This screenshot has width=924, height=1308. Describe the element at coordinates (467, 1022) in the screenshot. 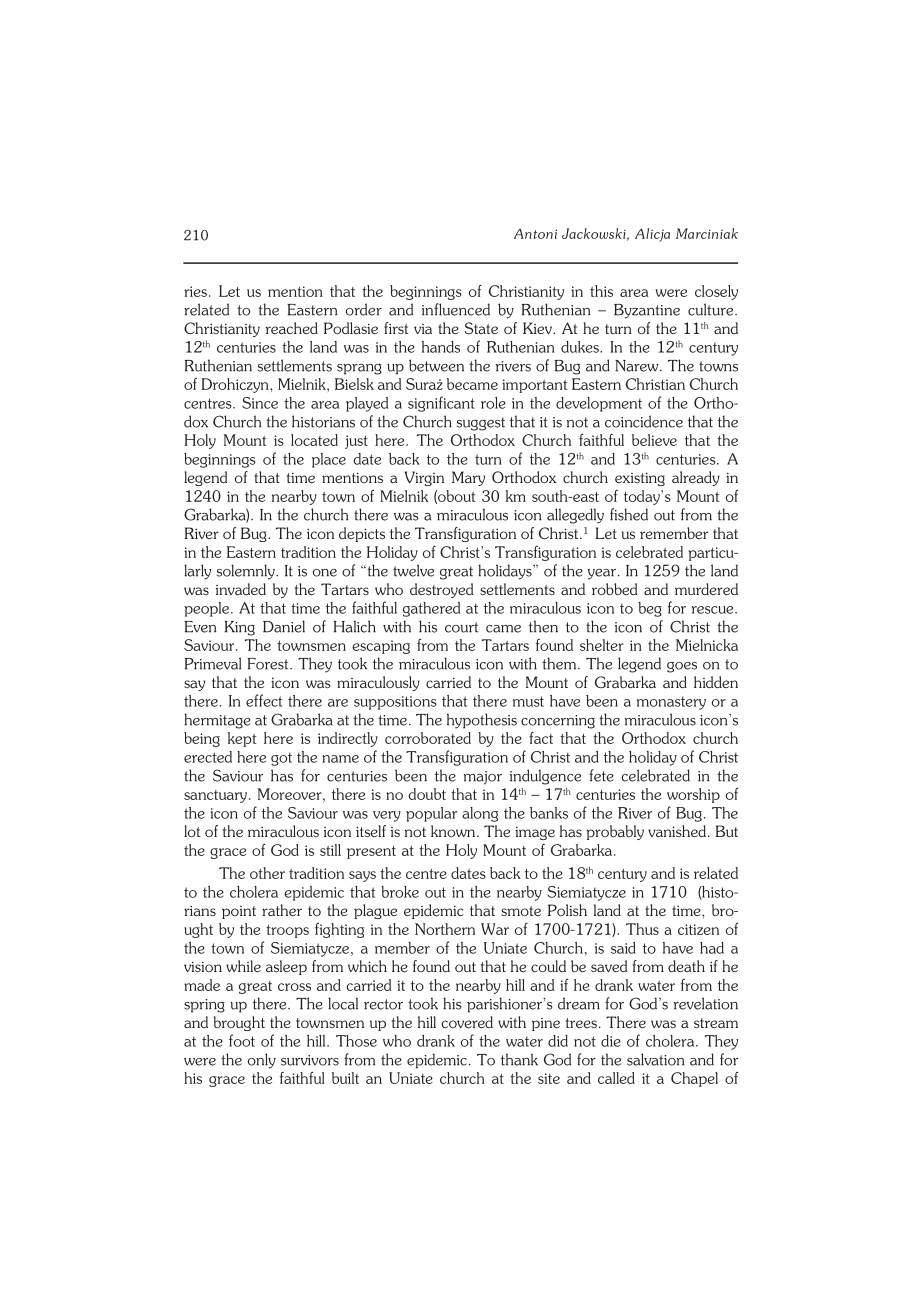

I see `covered` at that location.
